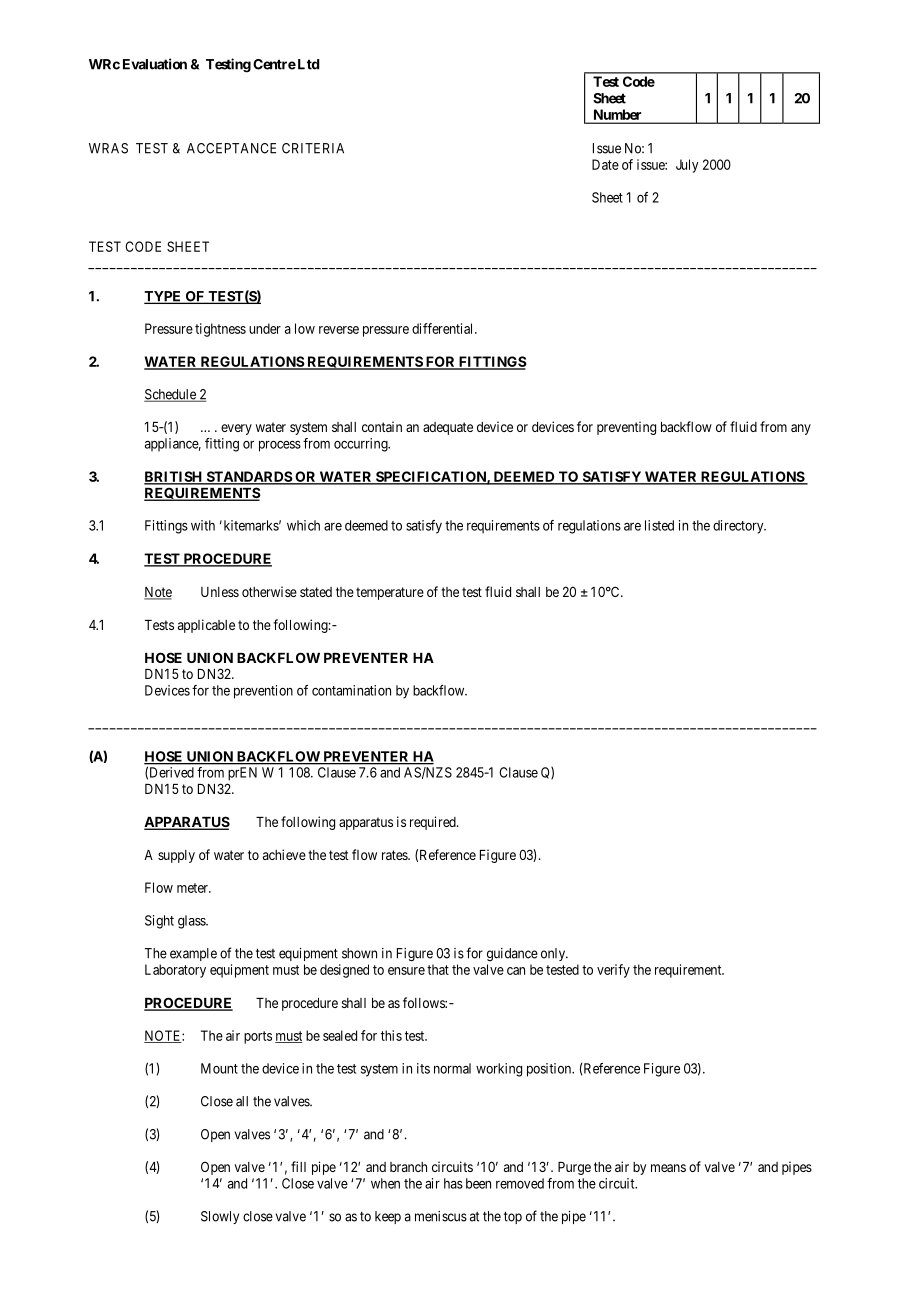  What do you see at coordinates (739, 527) in the screenshot?
I see `directory` at bounding box center [739, 527].
